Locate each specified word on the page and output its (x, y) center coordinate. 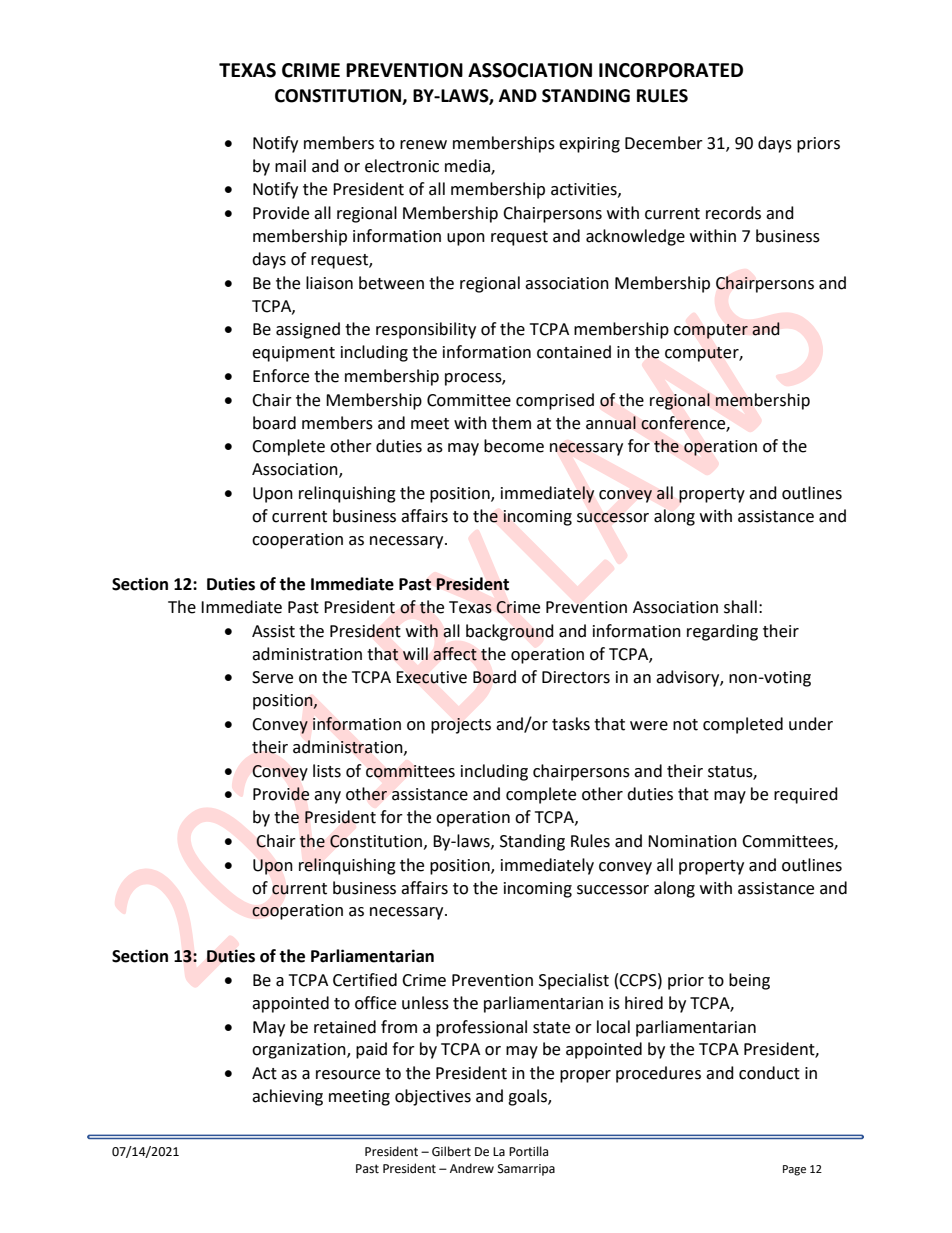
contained (574, 352)
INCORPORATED (671, 70)
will (415, 653)
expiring (589, 145)
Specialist (574, 981)
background (510, 632)
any (327, 797)
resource (348, 1075)
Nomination (692, 841)
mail (290, 166)
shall (740, 607)
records (733, 213)
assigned (308, 330)
